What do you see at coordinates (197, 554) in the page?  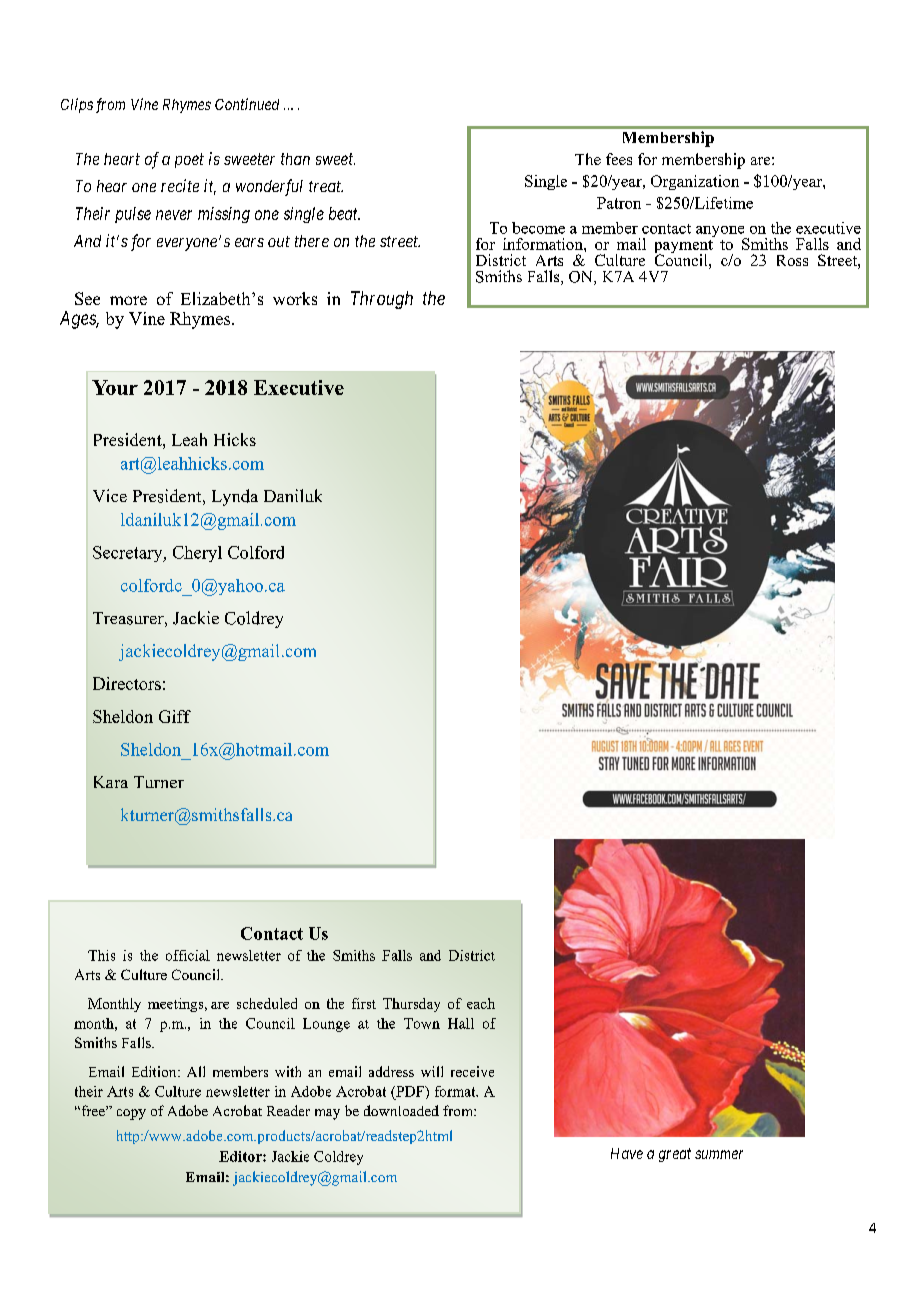 I see `Cheryl` at bounding box center [197, 554].
